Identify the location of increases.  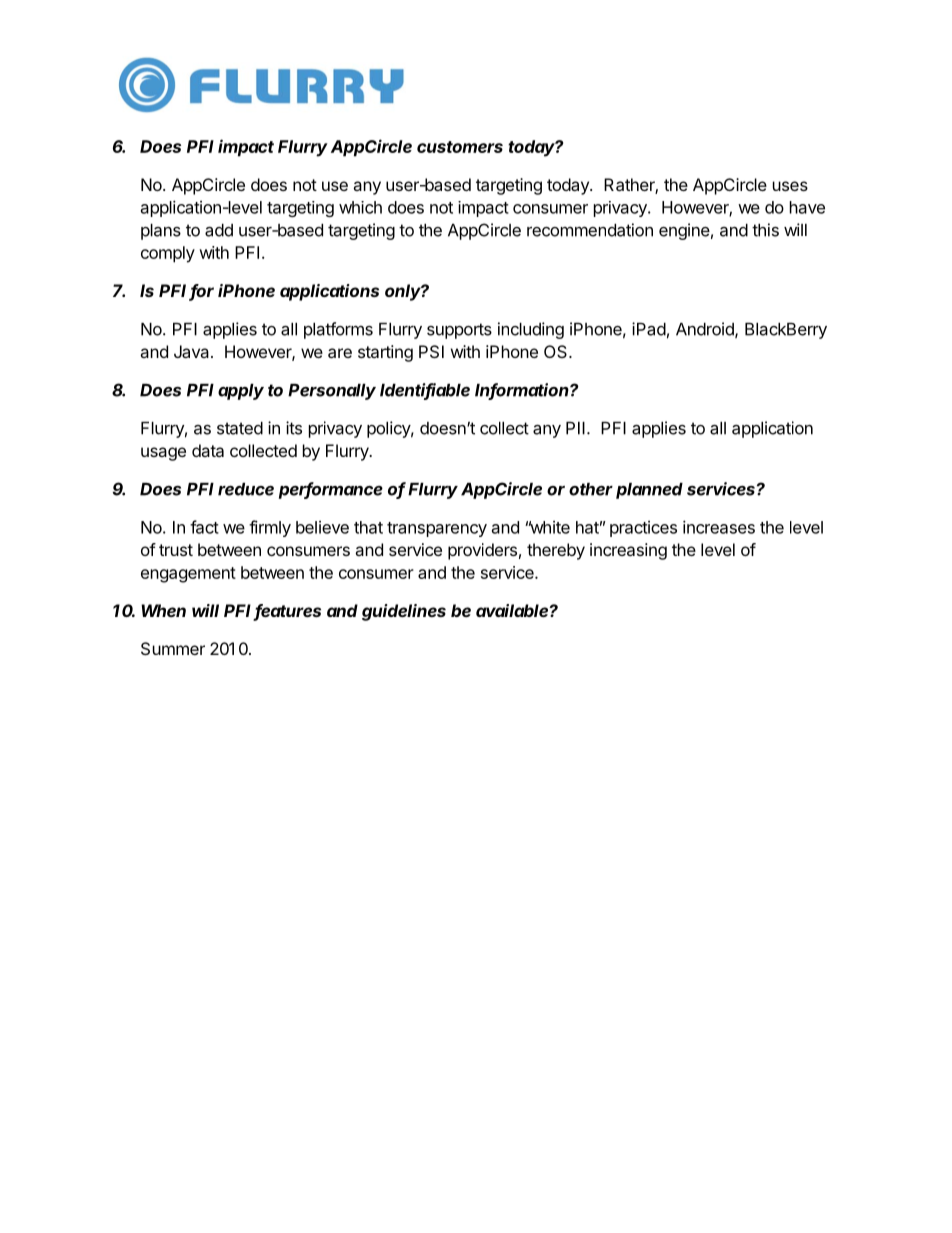
(719, 527).
